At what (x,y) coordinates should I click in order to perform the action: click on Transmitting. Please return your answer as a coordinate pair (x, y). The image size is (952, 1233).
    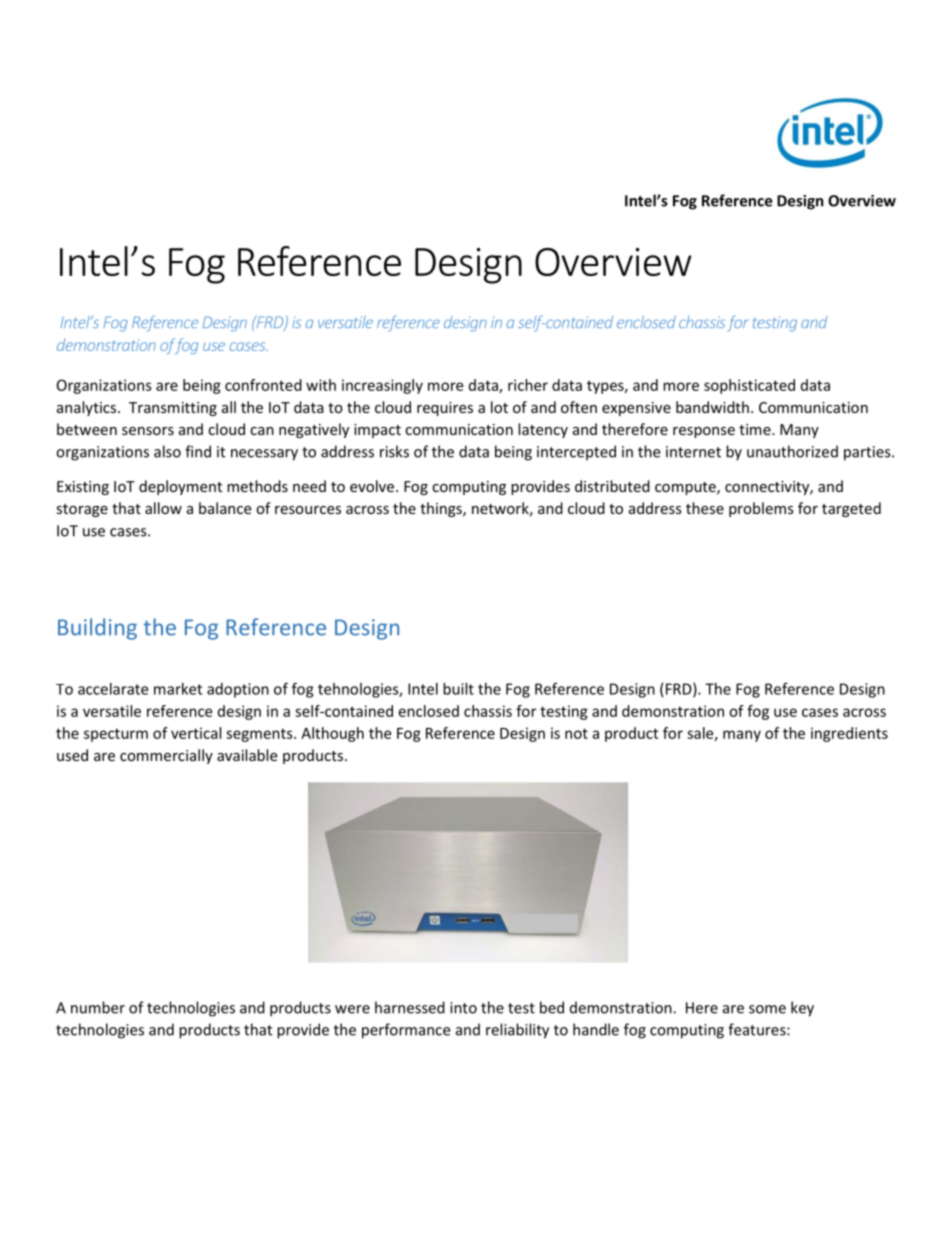
    Looking at the image, I should click on (173, 409).
